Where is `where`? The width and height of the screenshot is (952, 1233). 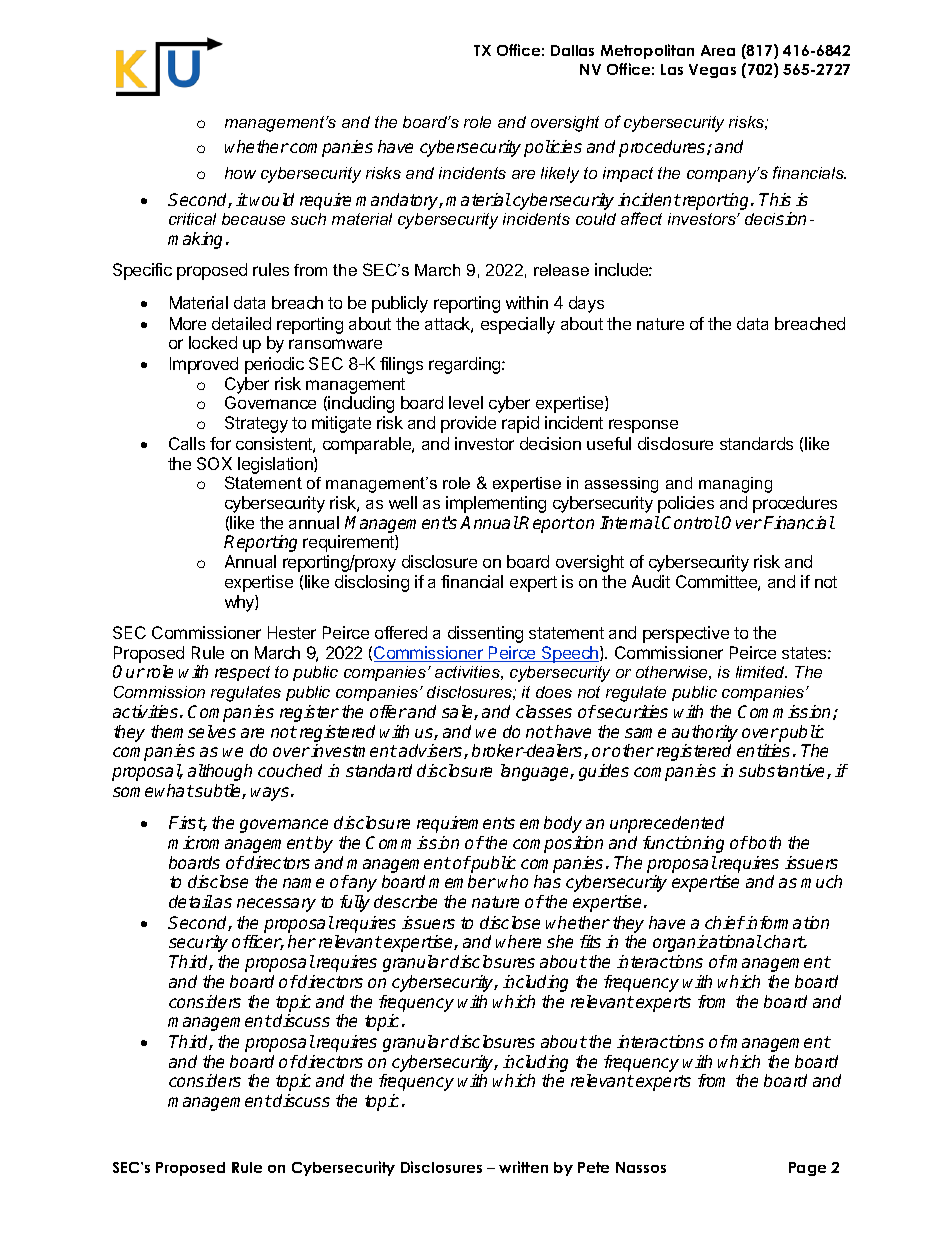 where is located at coordinates (518, 941).
